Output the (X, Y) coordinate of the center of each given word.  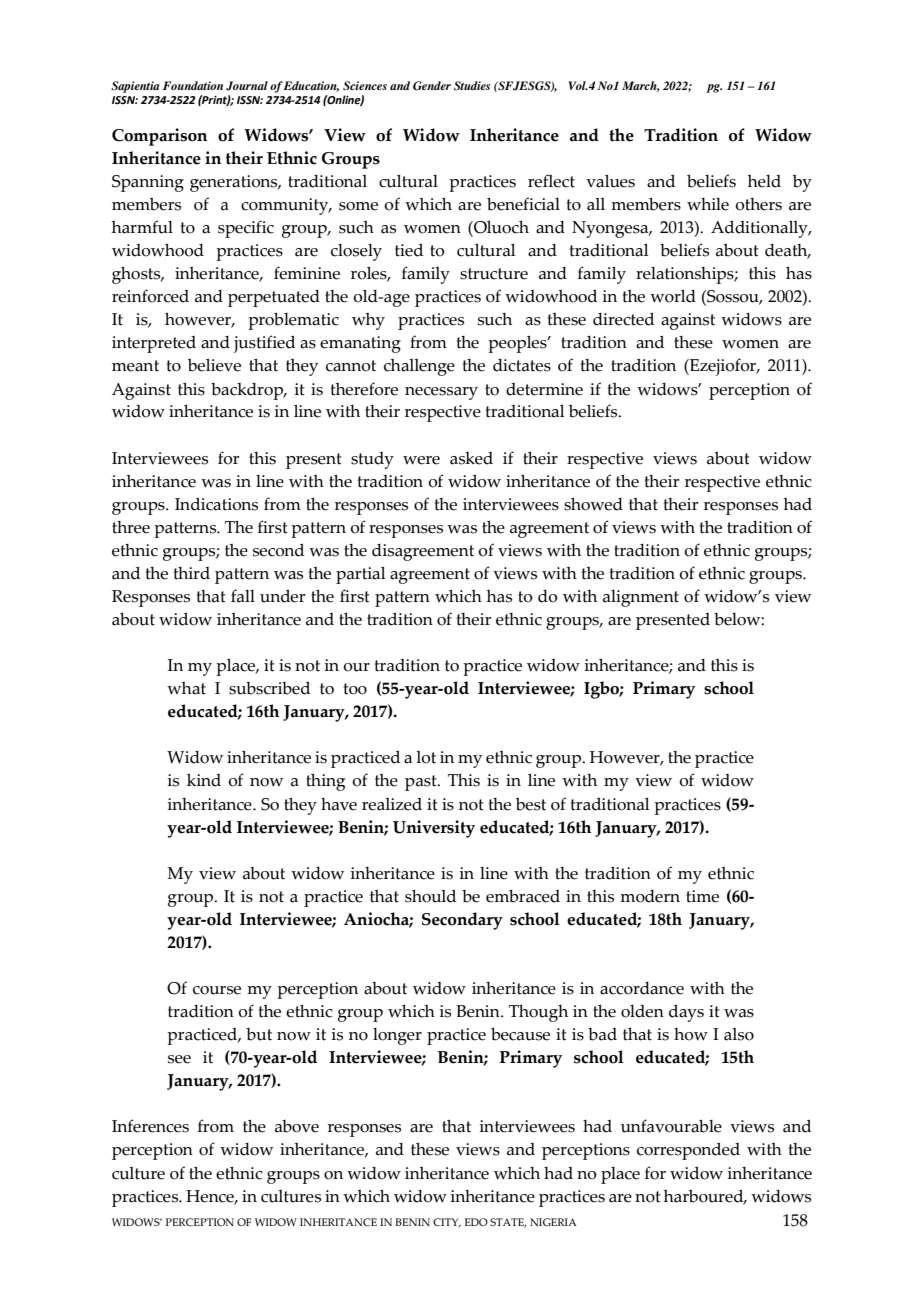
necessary (441, 393)
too (355, 689)
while (708, 204)
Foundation (193, 85)
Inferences (150, 1126)
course (217, 990)
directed (623, 319)
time (702, 896)
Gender (432, 86)
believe (214, 365)
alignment (641, 598)
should (430, 896)
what (186, 688)
